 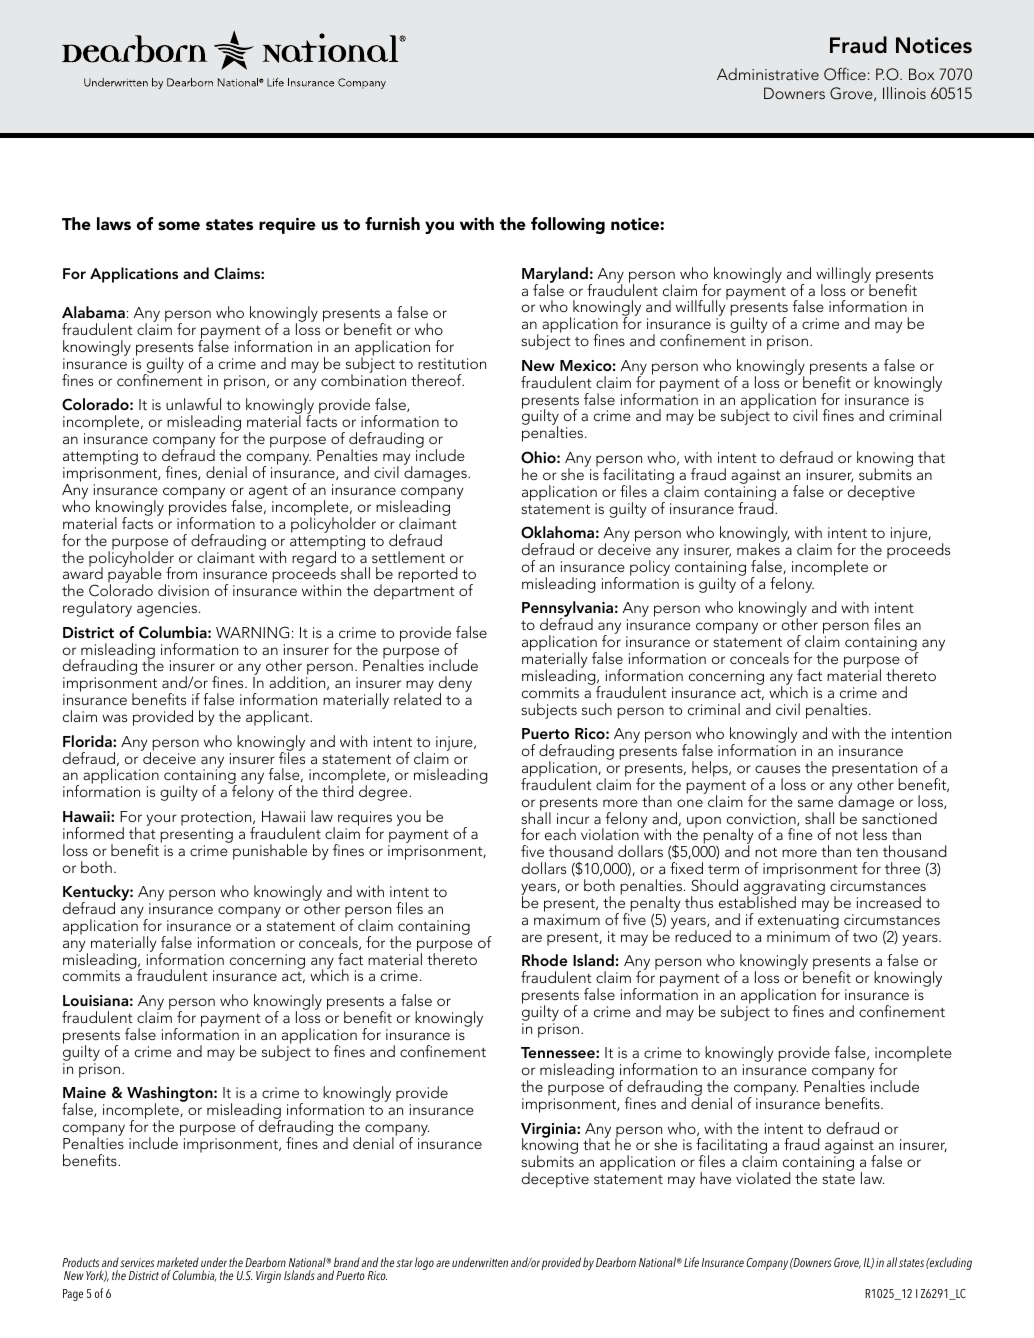 I want to click on agent, so click(x=268, y=494).
